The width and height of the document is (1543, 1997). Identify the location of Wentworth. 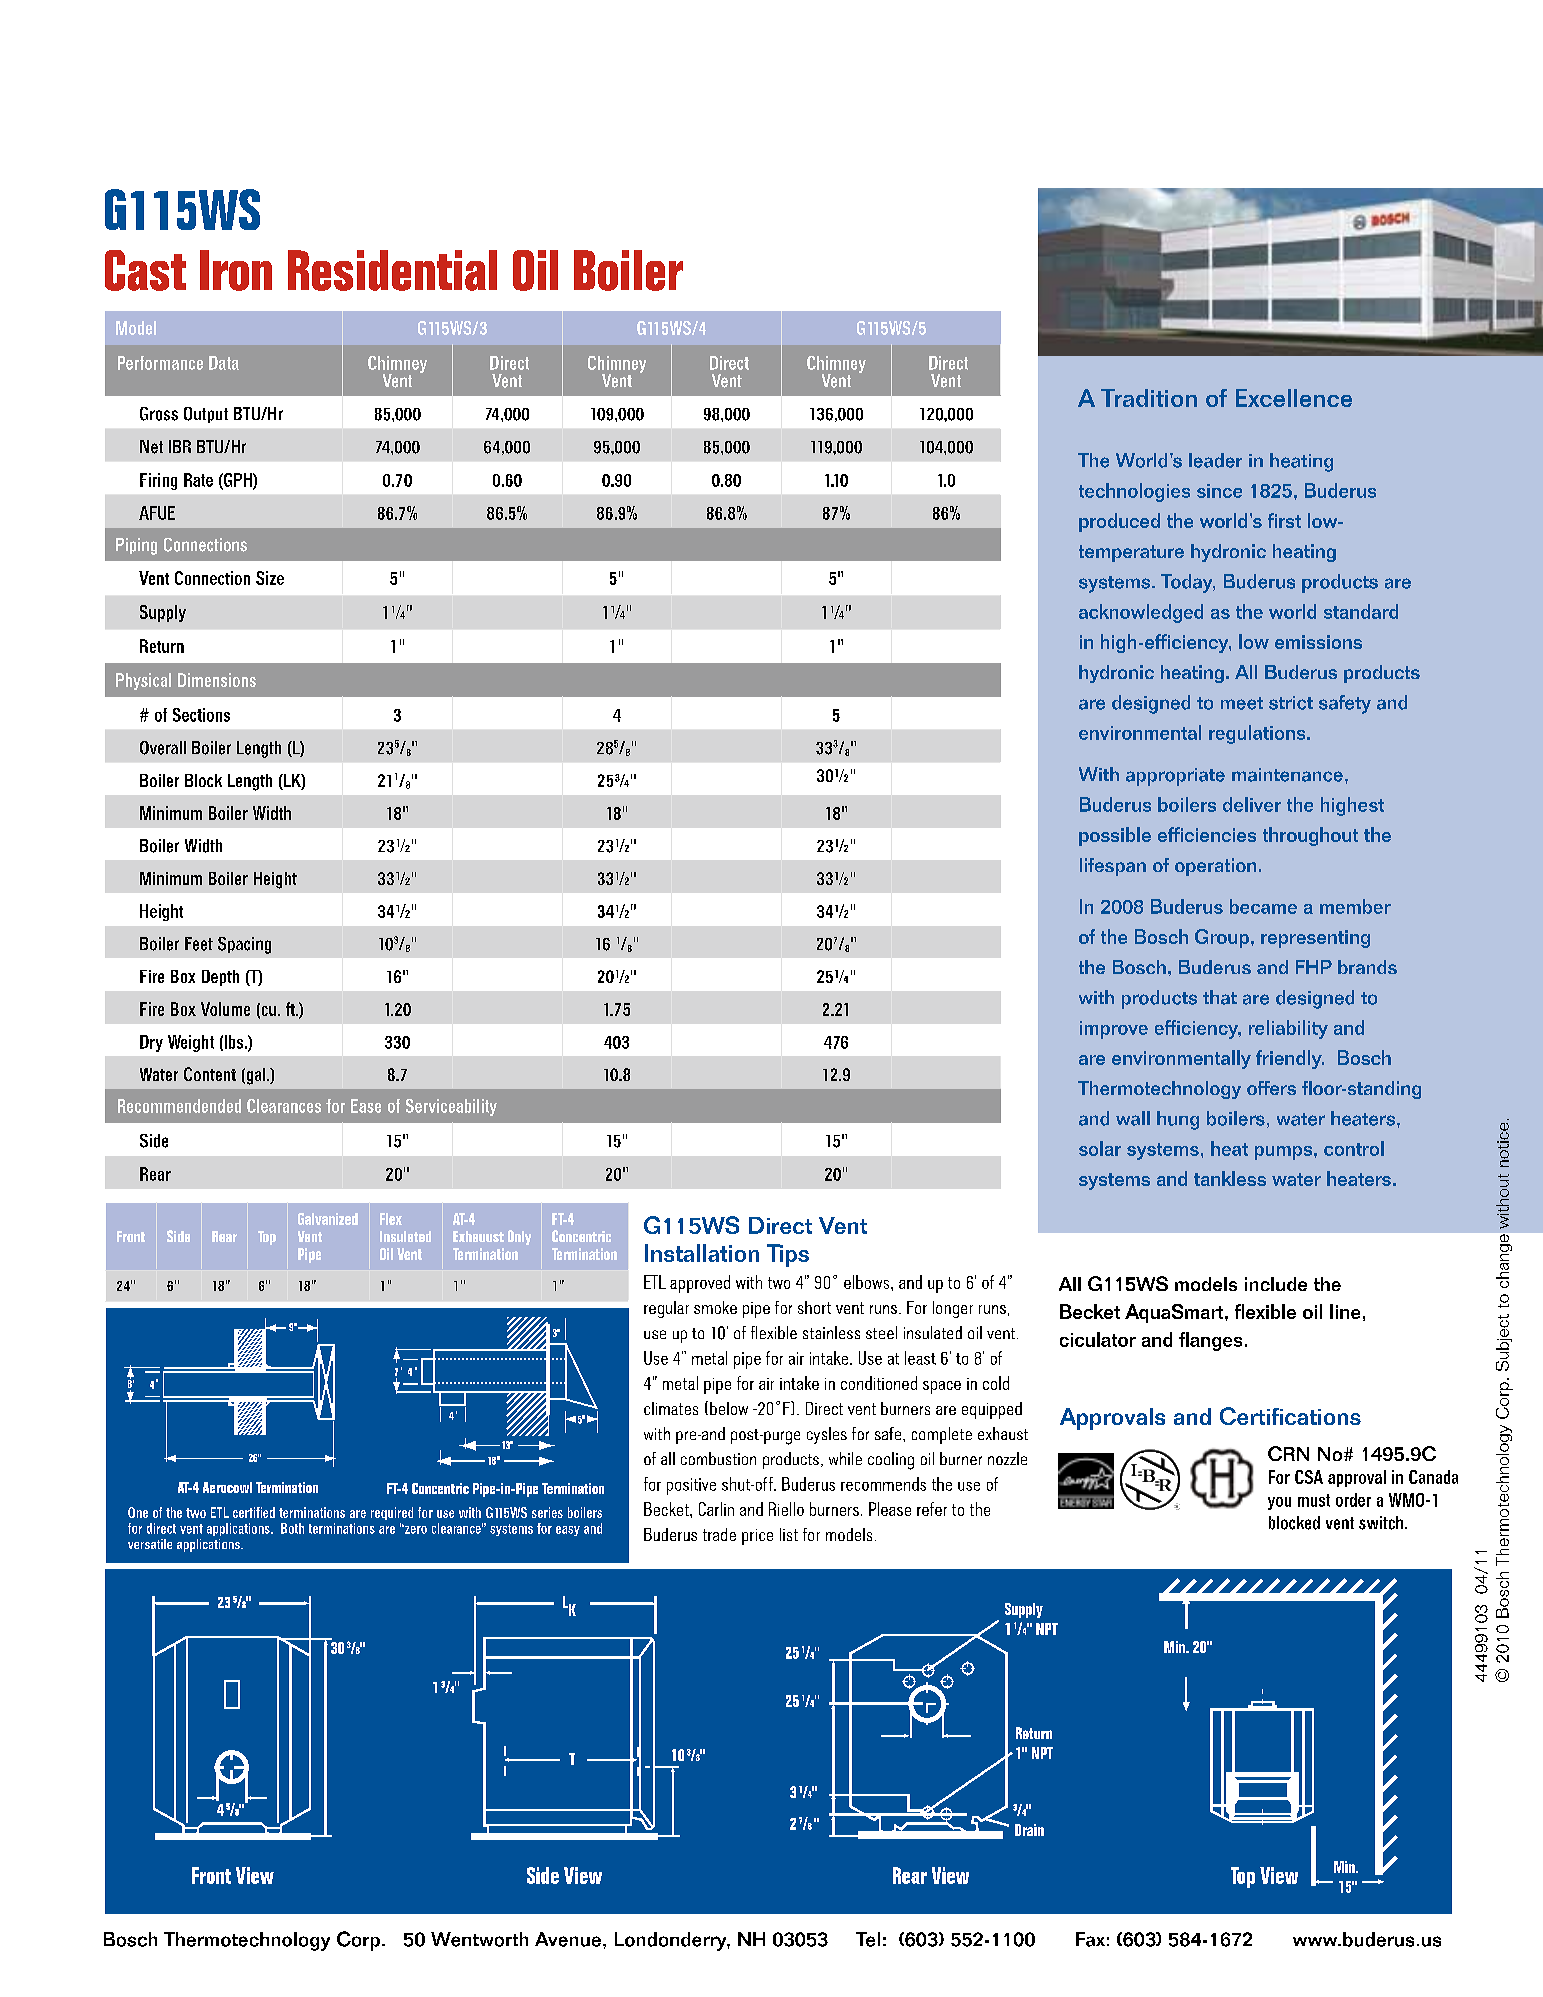
(479, 1939).
